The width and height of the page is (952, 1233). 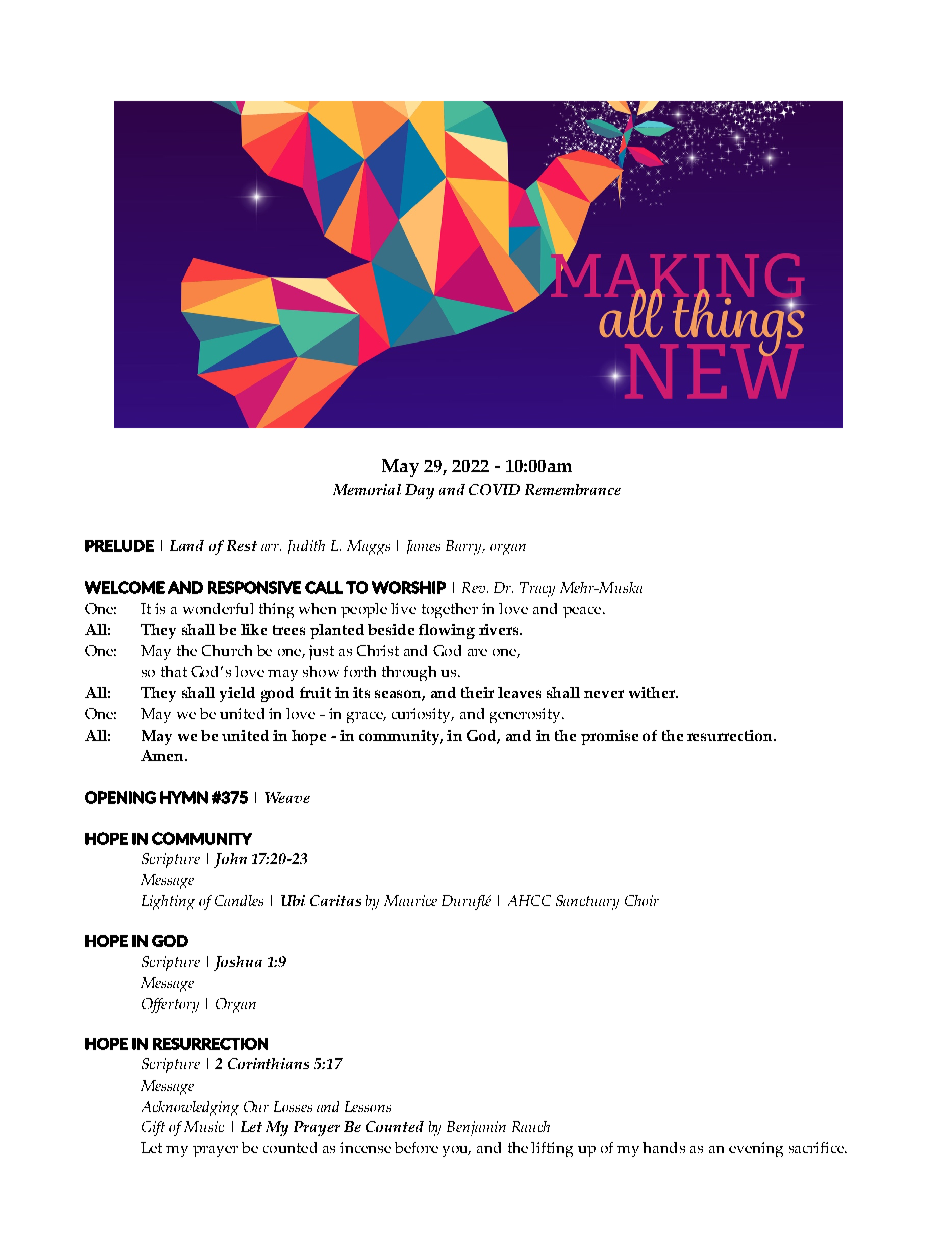 I want to click on HYMN, so click(x=184, y=797).
